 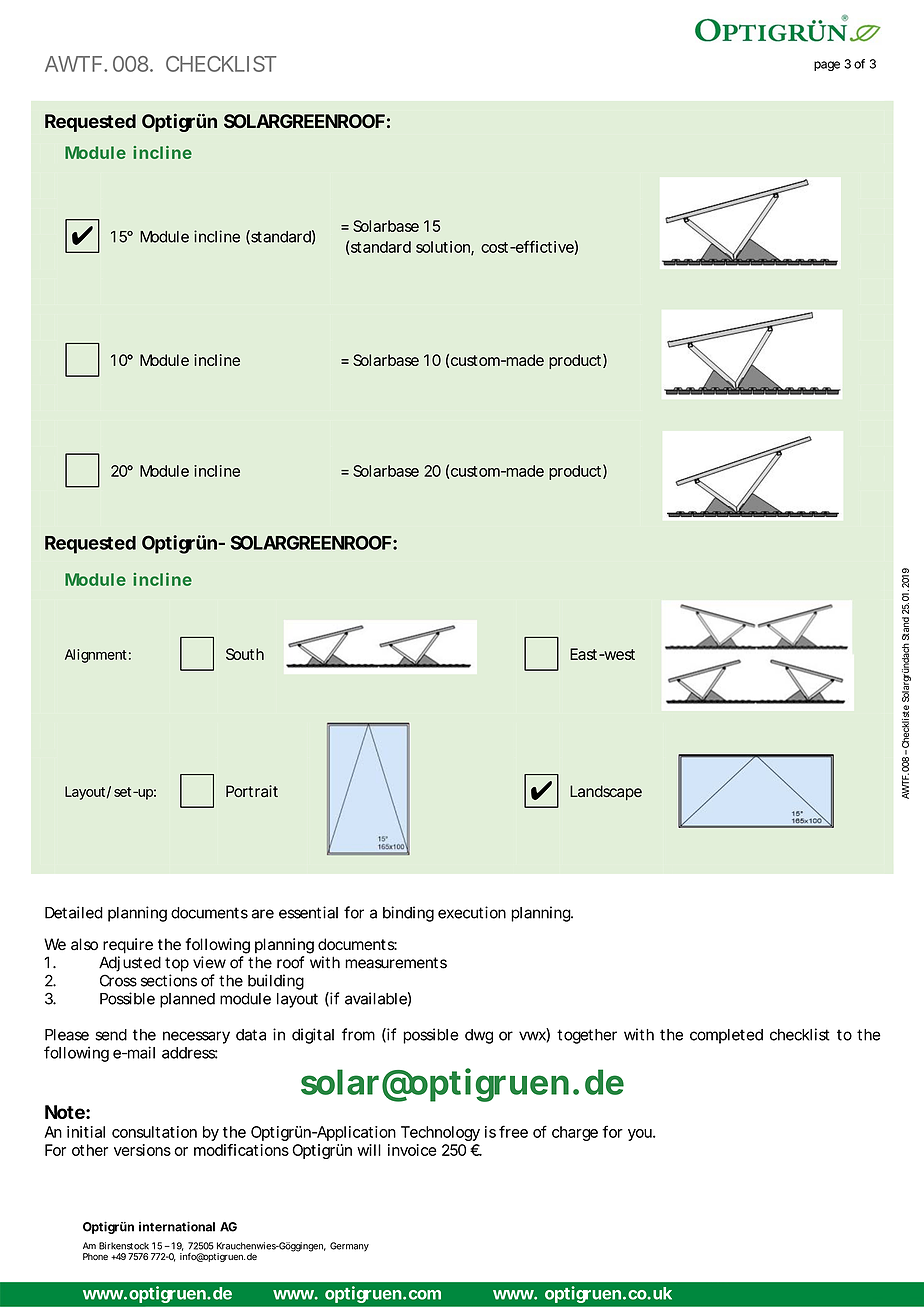 What do you see at coordinates (252, 791) in the image?
I see `Portrait` at bounding box center [252, 791].
